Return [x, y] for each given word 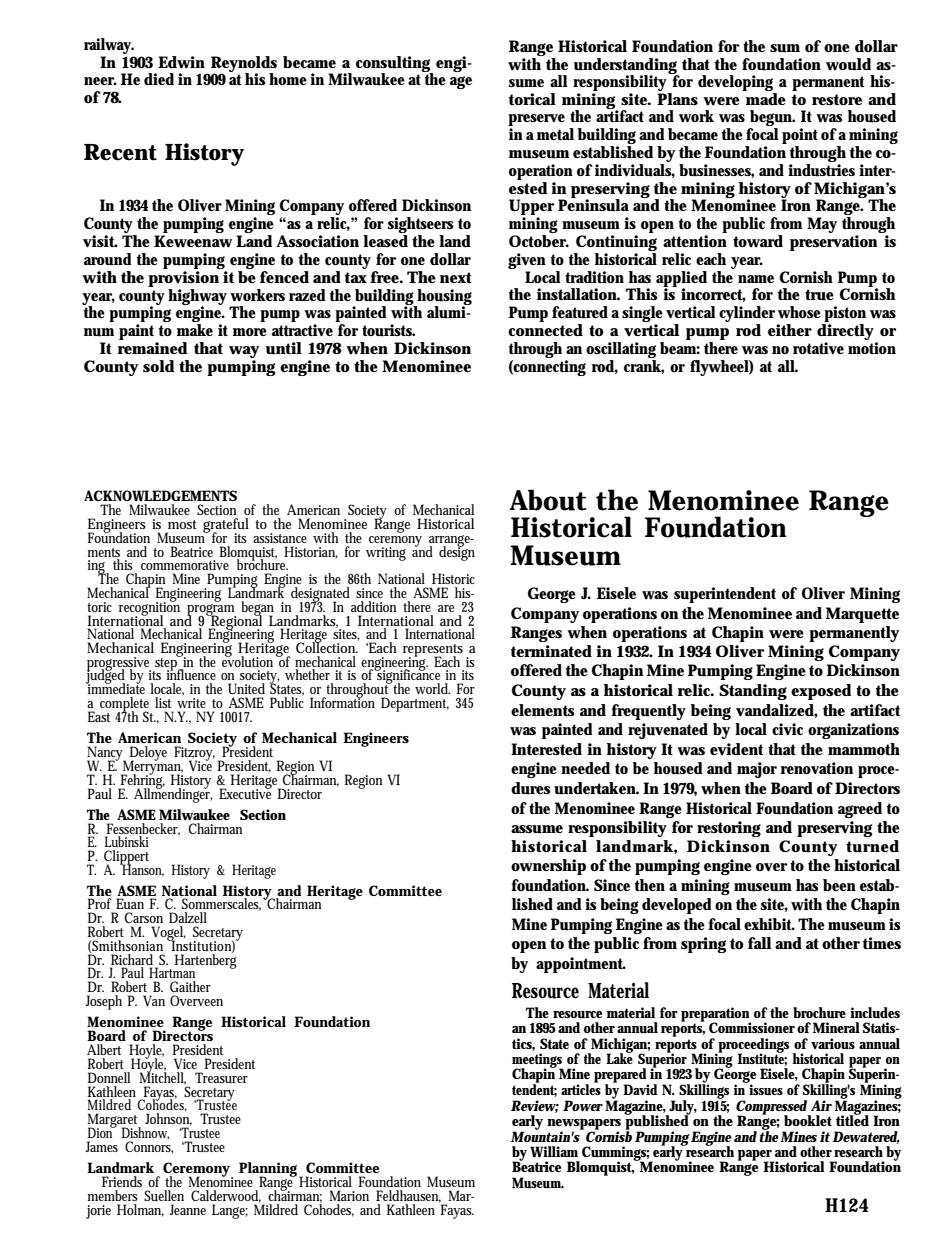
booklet [808, 1120]
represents [433, 651]
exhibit [769, 924]
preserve [536, 121]
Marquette [862, 615]
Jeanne [188, 1209]
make [195, 330]
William [554, 1152]
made [765, 97]
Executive [245, 792]
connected [545, 328]
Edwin [181, 62]
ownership [548, 867]
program [211, 611]
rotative [818, 348]
